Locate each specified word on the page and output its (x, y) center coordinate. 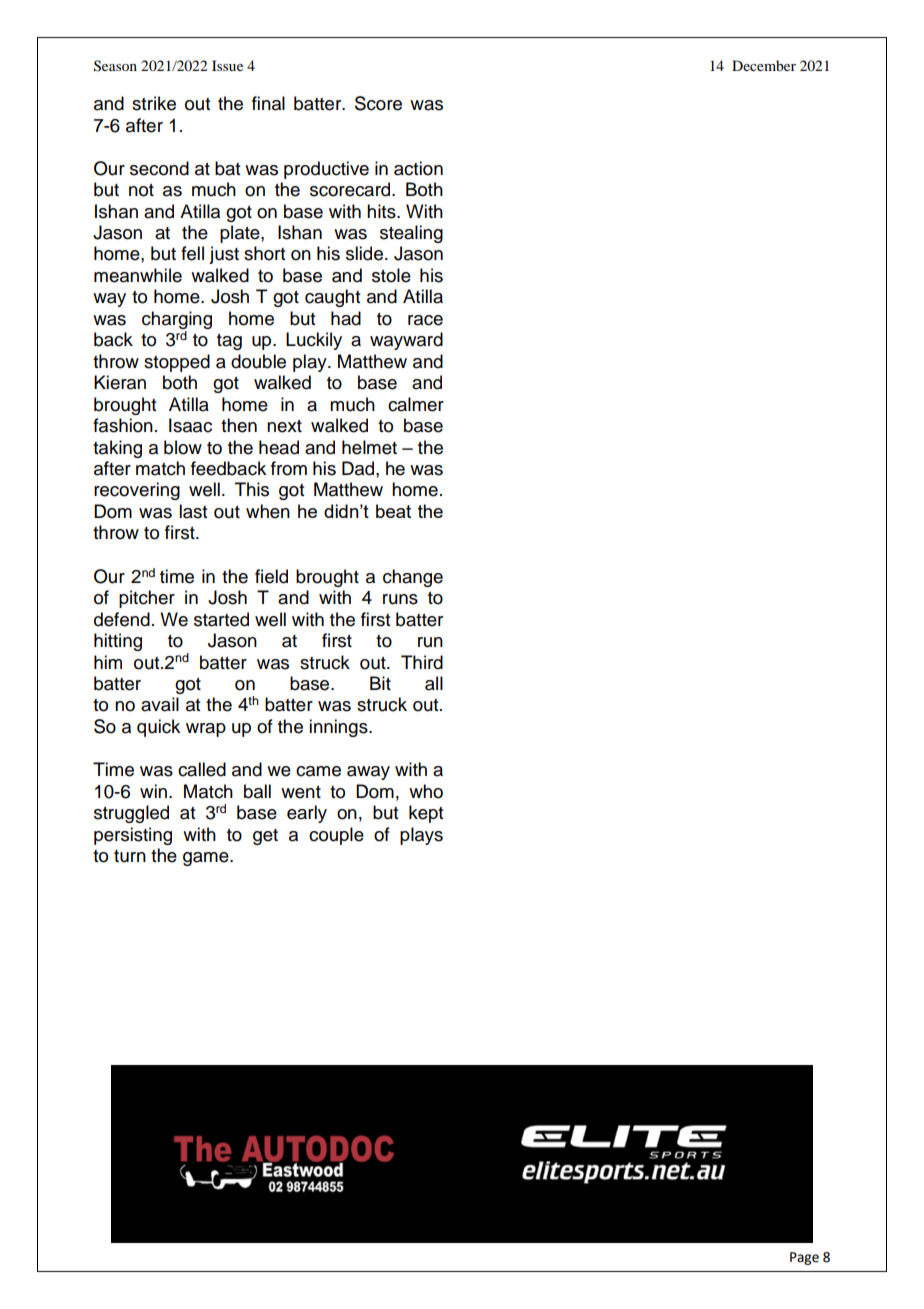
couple (336, 836)
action (418, 168)
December (764, 65)
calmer (416, 404)
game (207, 859)
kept (426, 814)
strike (154, 103)
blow (183, 447)
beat (393, 511)
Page (804, 1258)
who (426, 791)
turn (130, 856)
